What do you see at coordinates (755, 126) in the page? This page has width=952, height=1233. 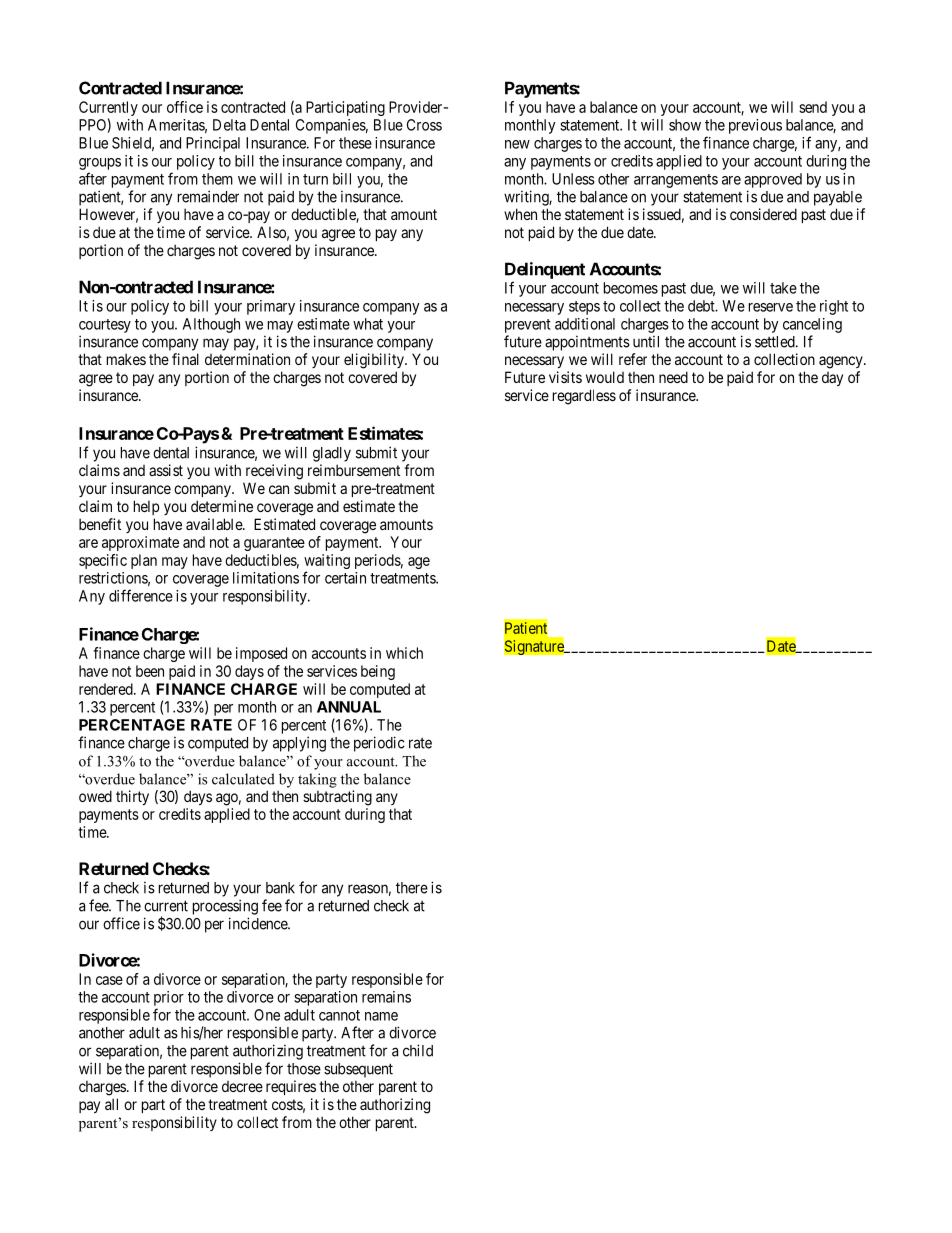 I see `previous` at bounding box center [755, 126].
